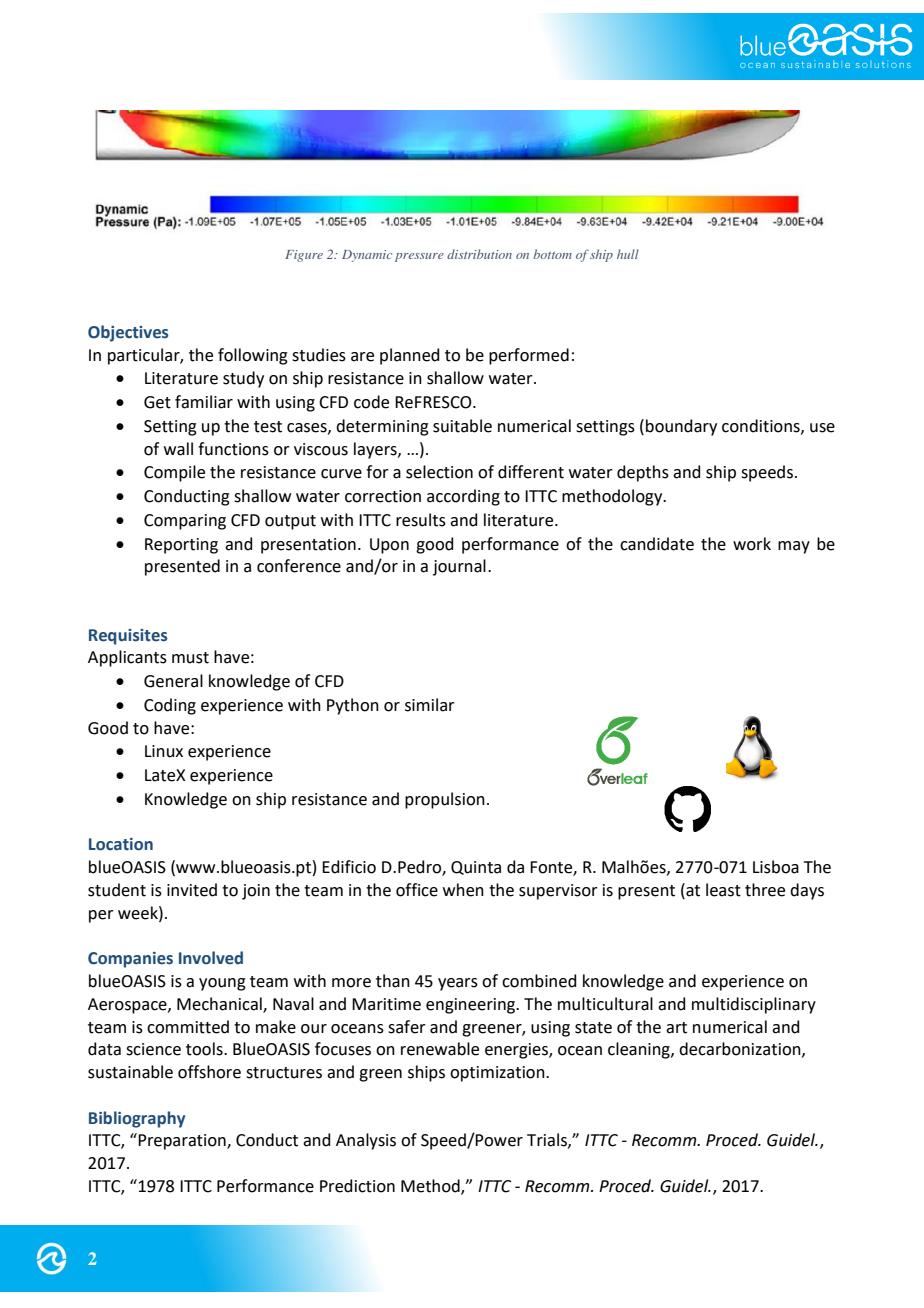 This screenshot has height=1308, width=924. What do you see at coordinates (181, 546) in the screenshot?
I see `Reporting` at bounding box center [181, 546].
